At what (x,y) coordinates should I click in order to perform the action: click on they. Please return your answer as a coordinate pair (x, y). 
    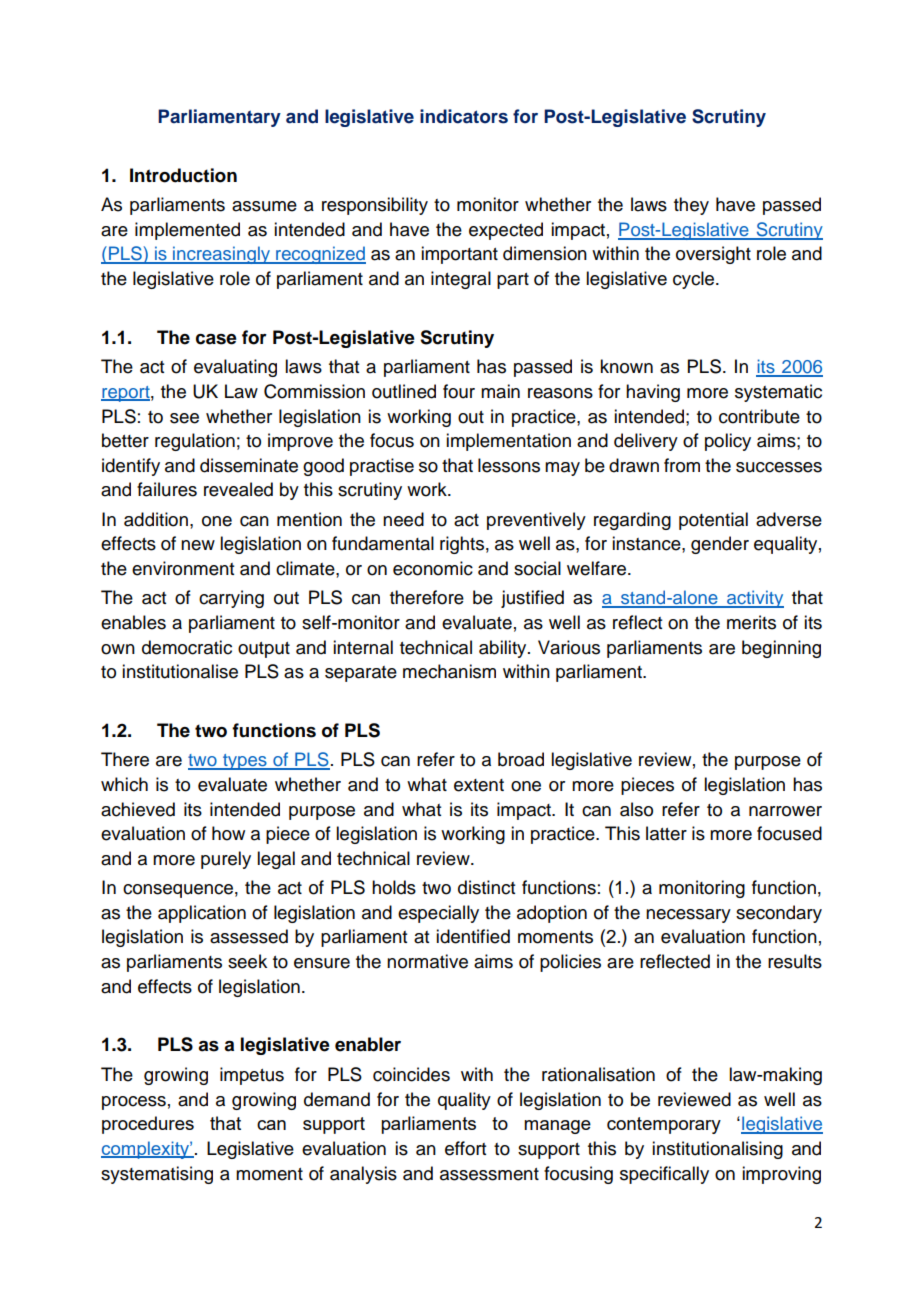
    Looking at the image, I should click on (691, 206).
